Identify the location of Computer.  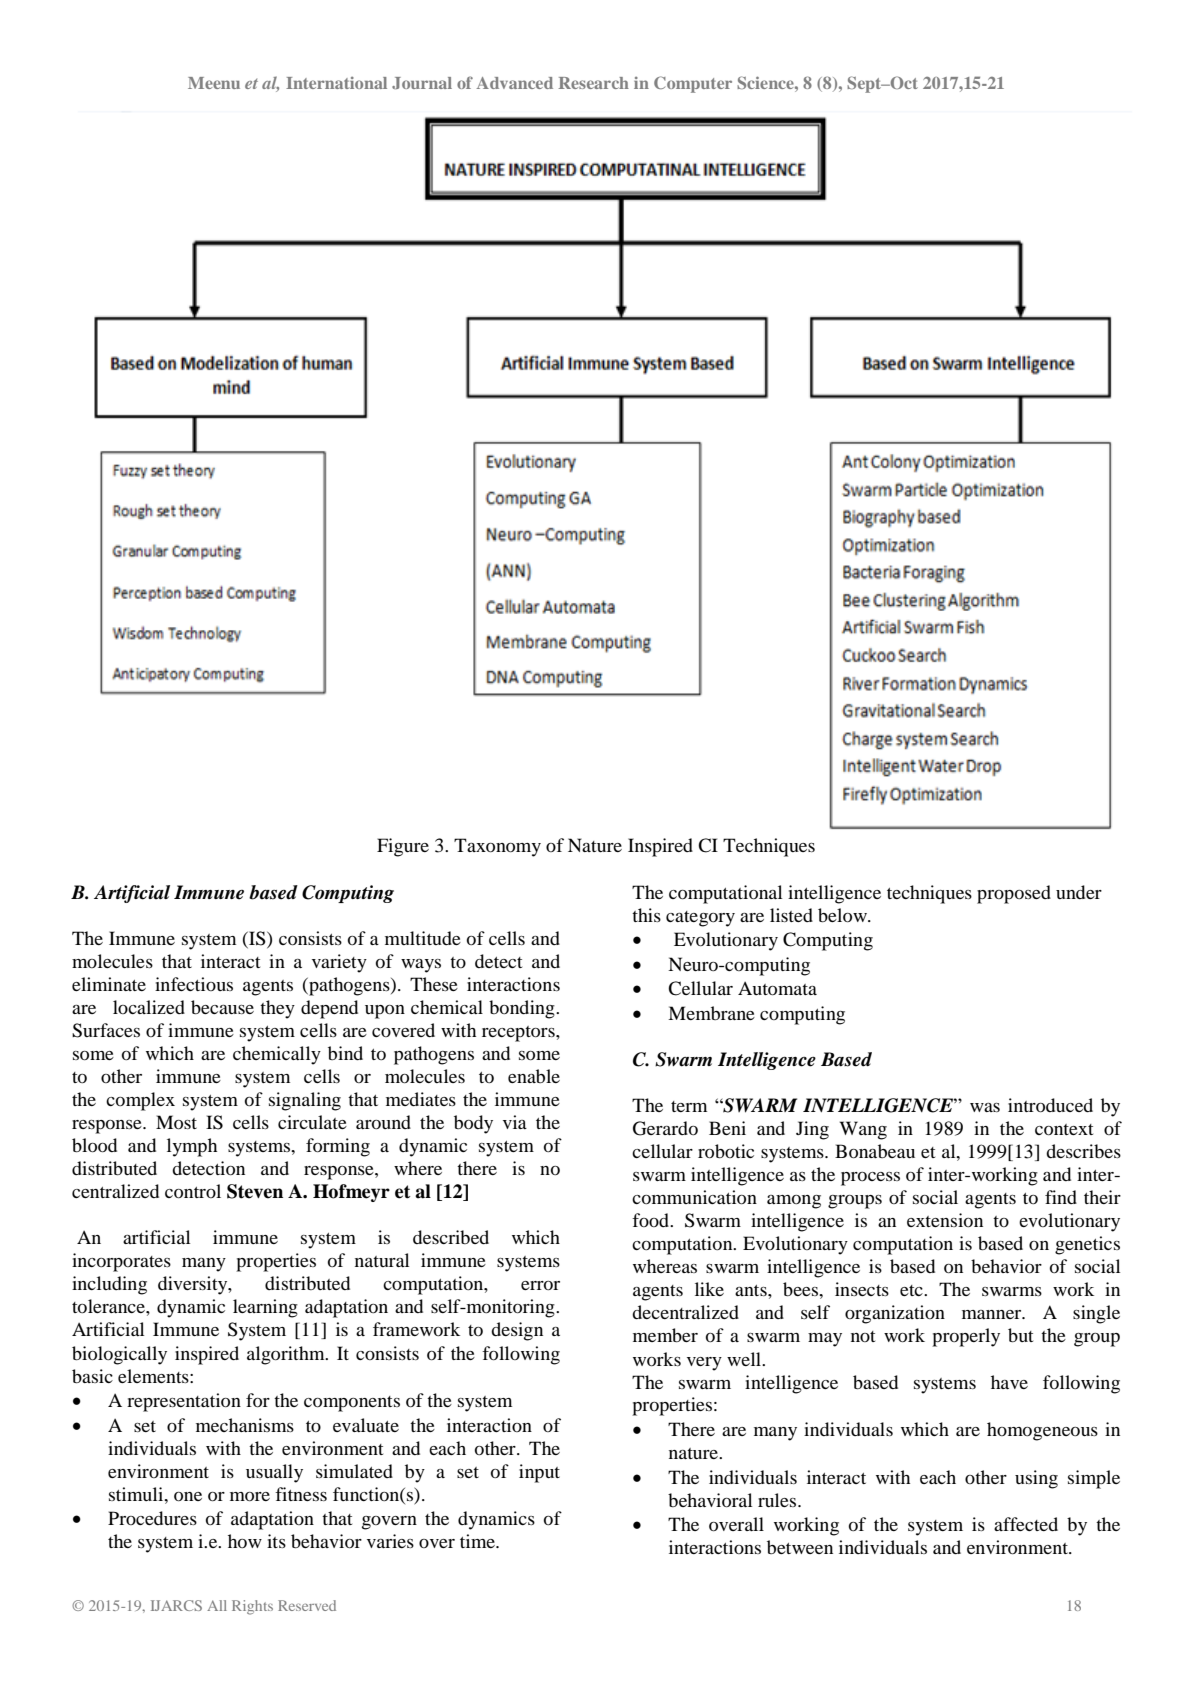
(693, 84).
